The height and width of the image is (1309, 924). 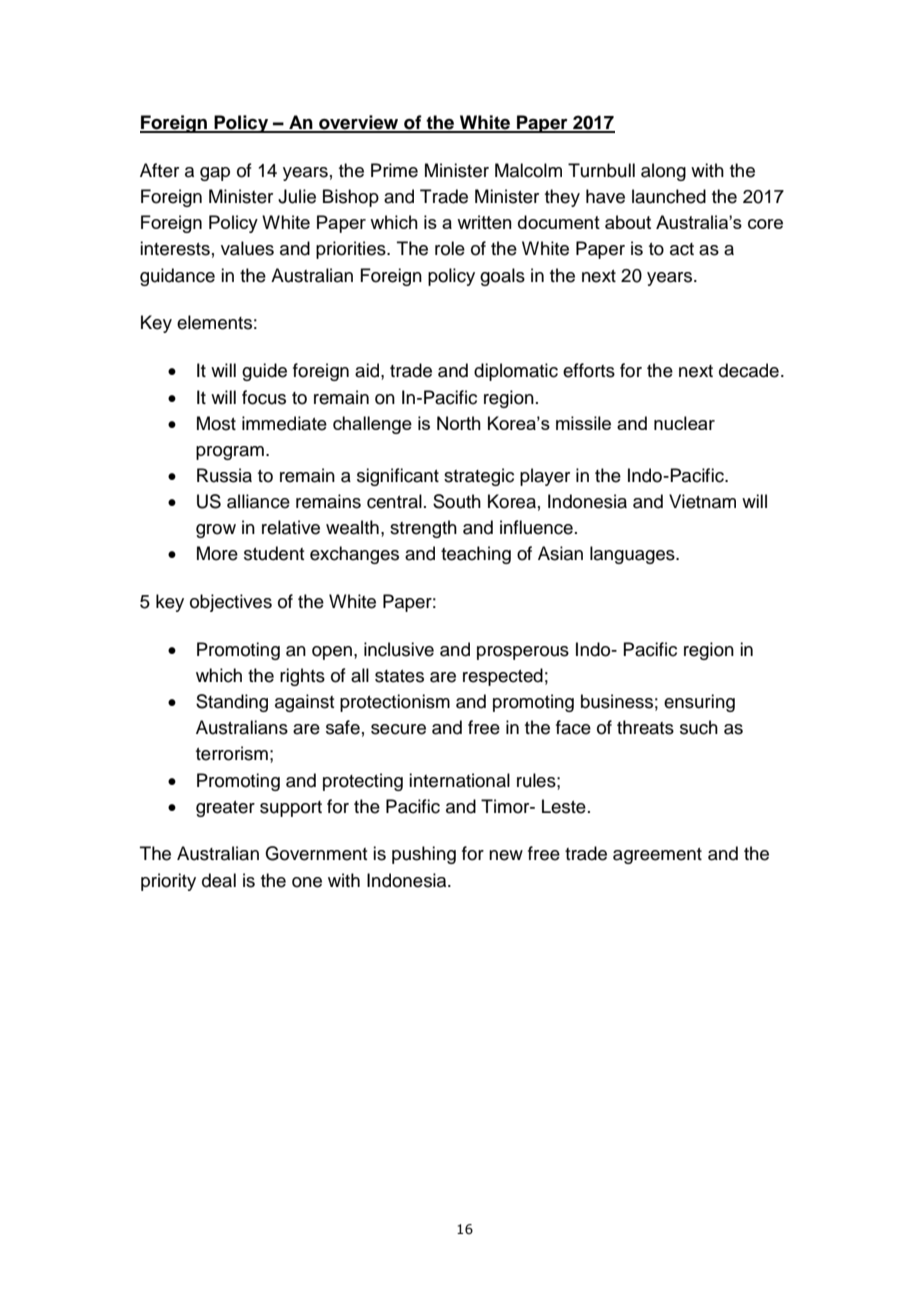 What do you see at coordinates (424, 855) in the image?
I see `pushing` at bounding box center [424, 855].
